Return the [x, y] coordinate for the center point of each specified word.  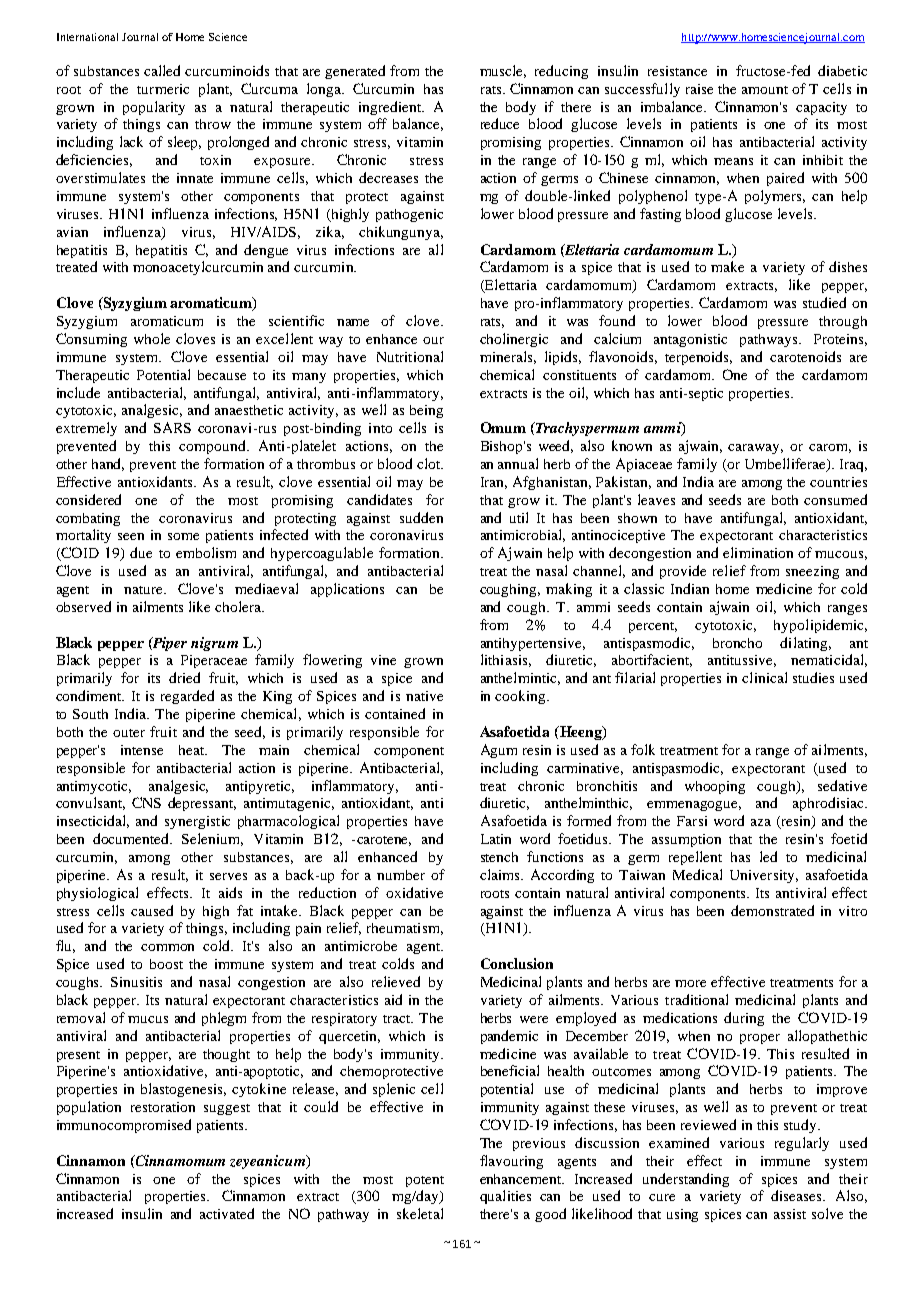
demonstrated [772, 910]
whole [152, 338]
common [167, 947]
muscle [503, 71]
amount [765, 90]
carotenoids [805, 356]
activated [227, 1213]
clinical [764, 677]
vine [383, 660]
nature [144, 590]
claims [501, 874]
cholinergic [514, 340]
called [162, 70]
